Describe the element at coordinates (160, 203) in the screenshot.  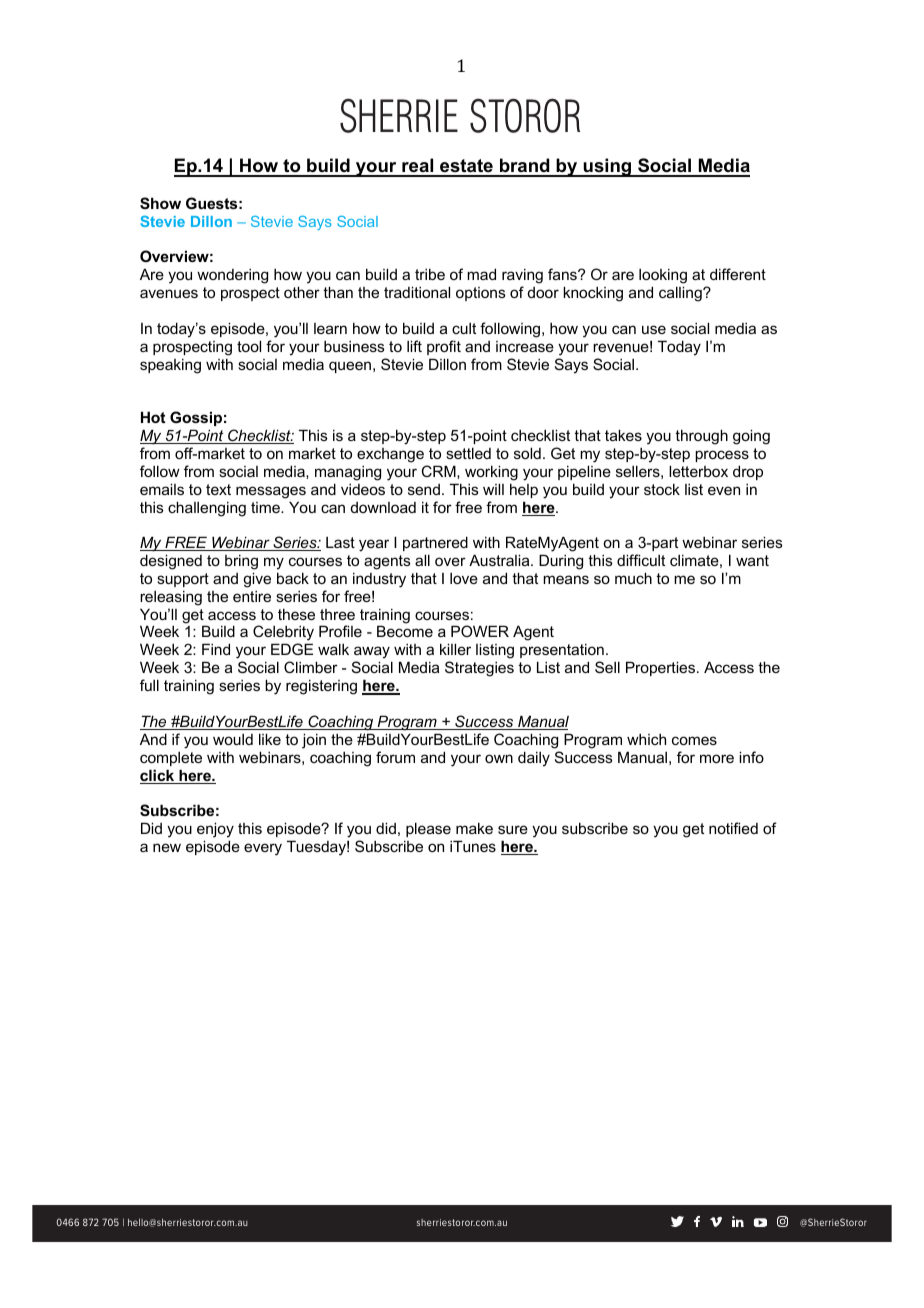
I see `Show` at that location.
